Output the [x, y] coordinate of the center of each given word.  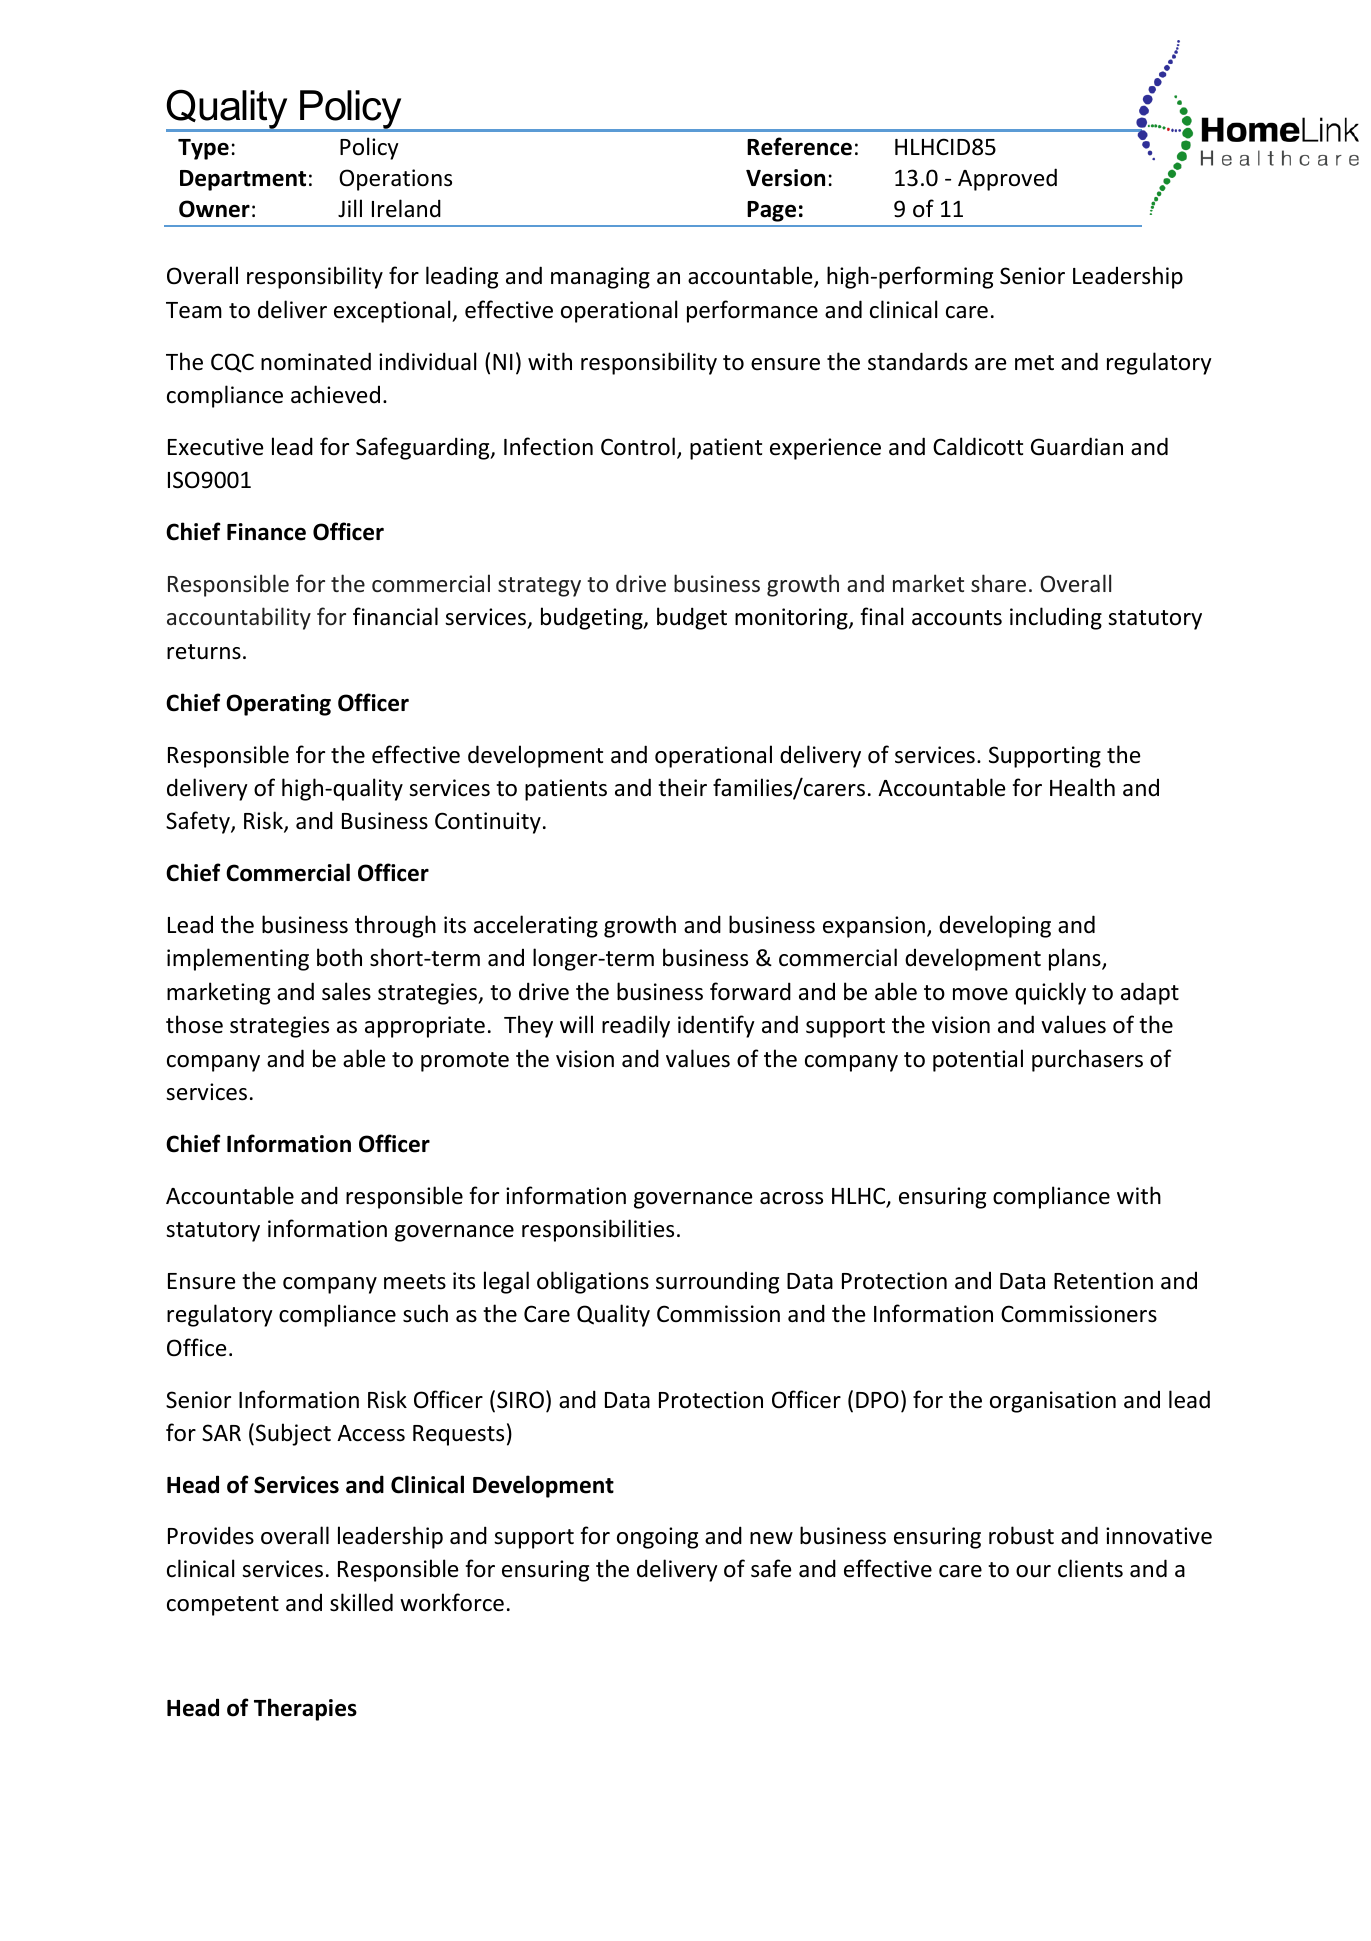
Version [785, 178]
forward [750, 991]
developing [995, 926]
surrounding [717, 1282]
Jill [350, 208]
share [998, 583]
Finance [266, 532]
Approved [1007, 179]
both [339, 957]
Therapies [305, 1709]
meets [415, 1282]
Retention [1103, 1281]
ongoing [657, 1538]
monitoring [792, 619]
